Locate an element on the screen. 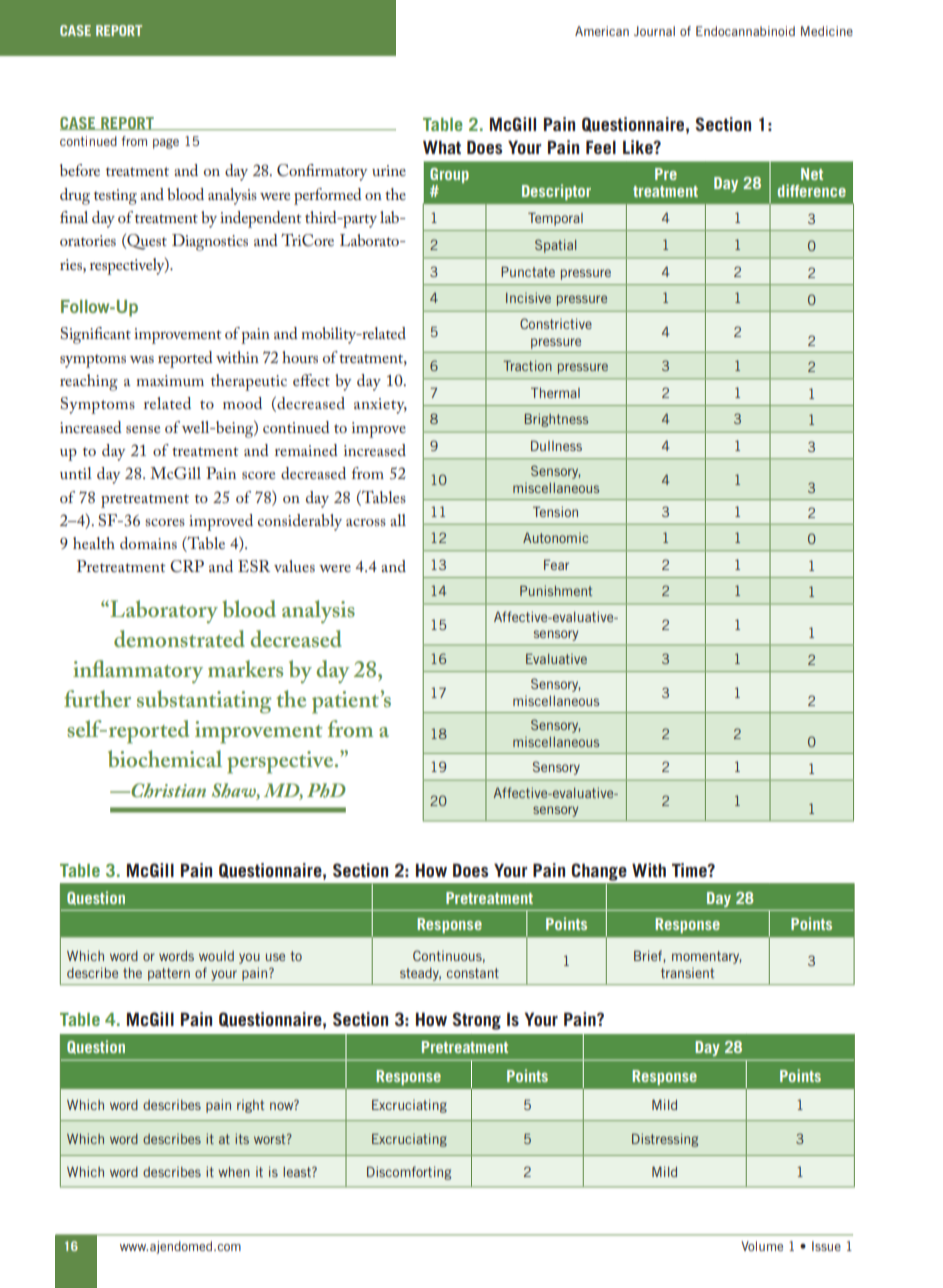 The width and height of the screenshot is (943, 1288). Volume is located at coordinates (762, 1246).
